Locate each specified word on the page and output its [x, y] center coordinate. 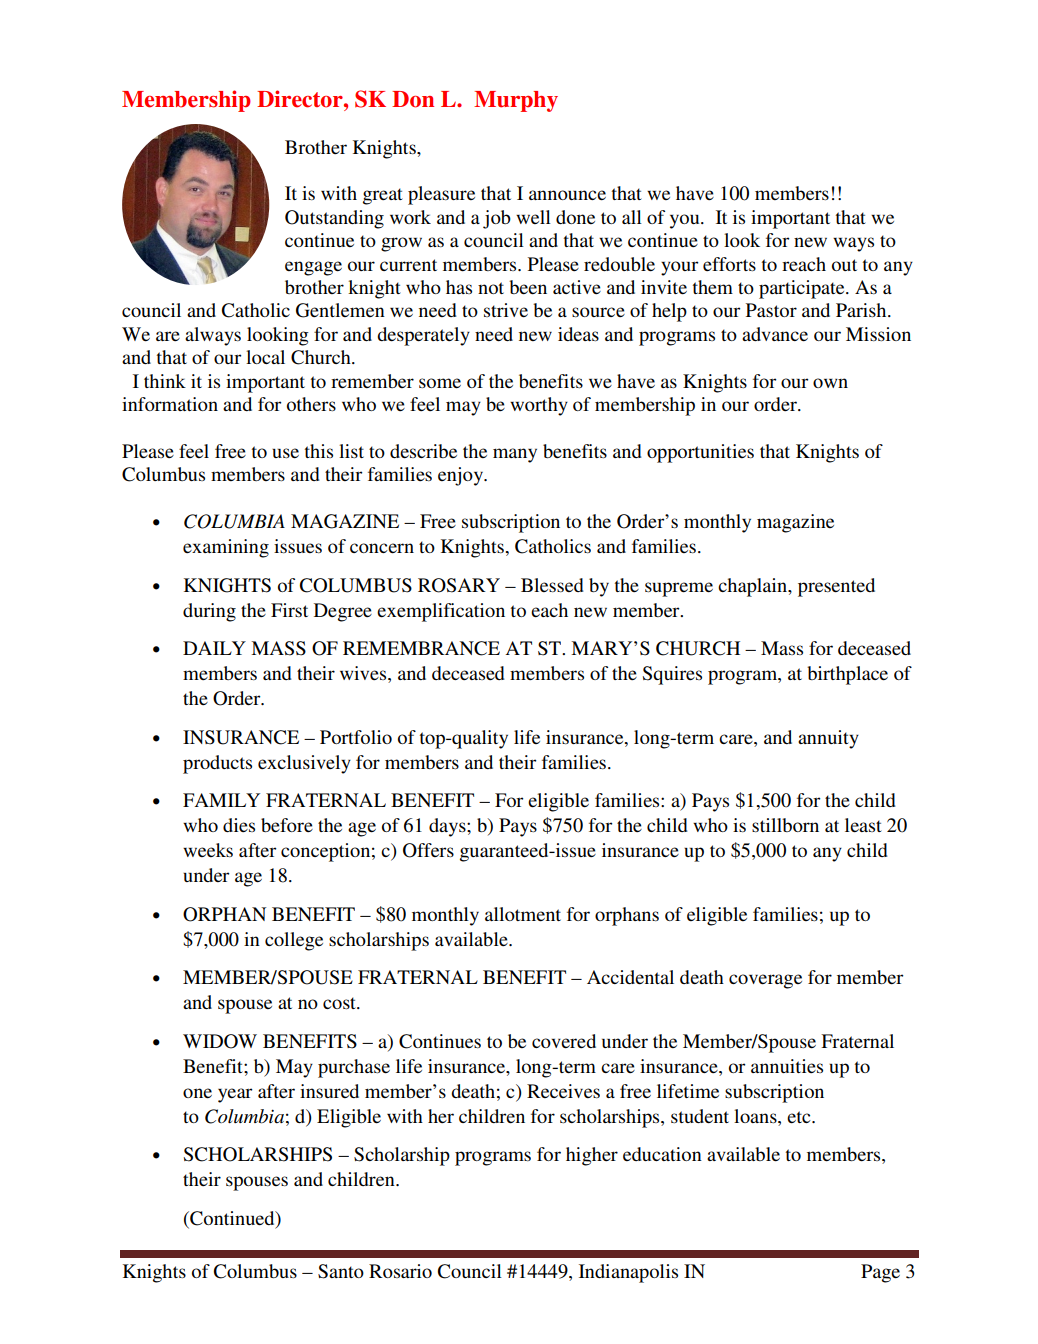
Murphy [516, 101]
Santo [341, 1271]
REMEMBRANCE [421, 648]
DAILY [214, 648]
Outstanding [334, 219]
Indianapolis [628, 1273]
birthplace [847, 675]
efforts [729, 264]
